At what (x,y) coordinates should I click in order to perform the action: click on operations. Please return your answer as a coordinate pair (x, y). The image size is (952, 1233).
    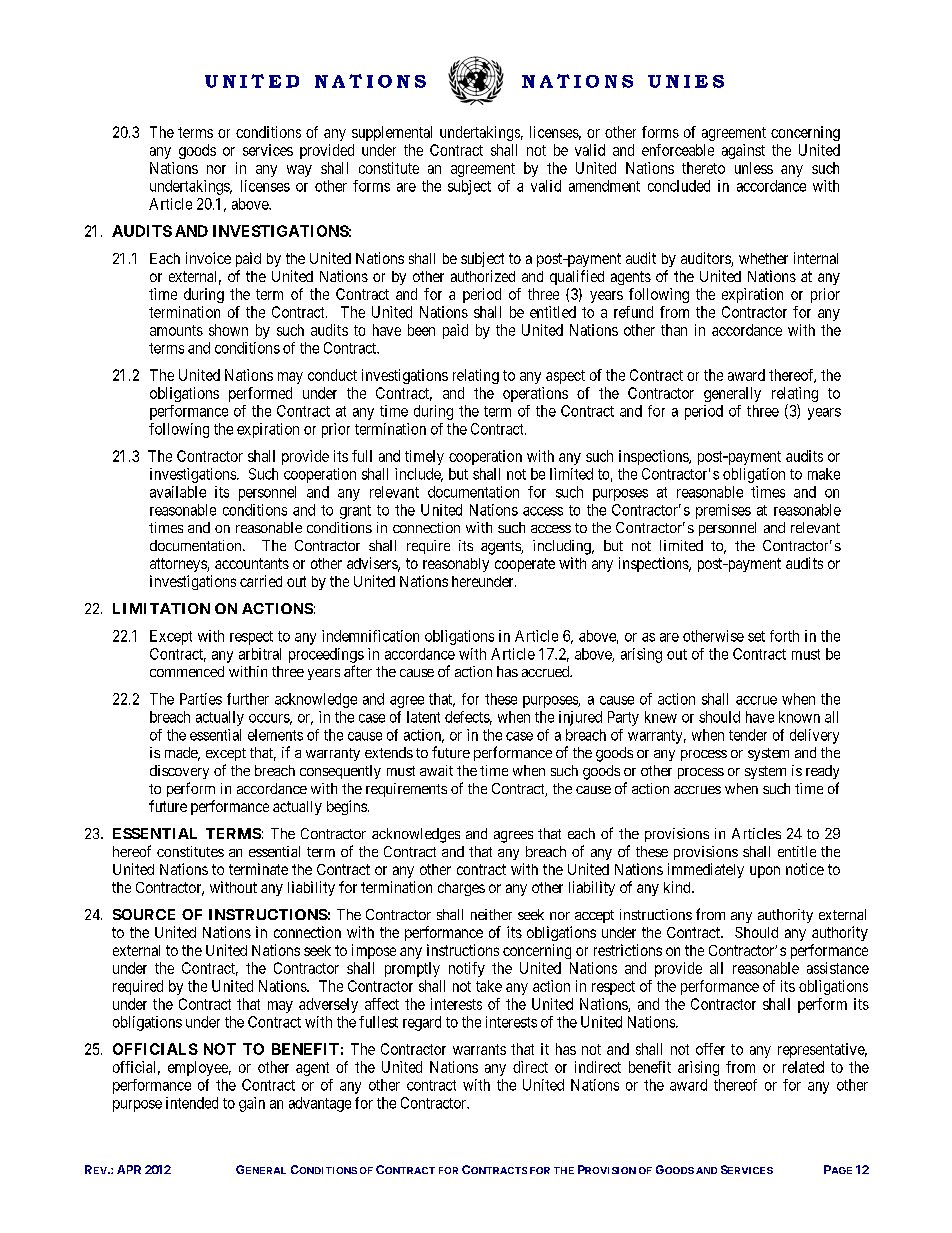
    Looking at the image, I should click on (535, 394).
